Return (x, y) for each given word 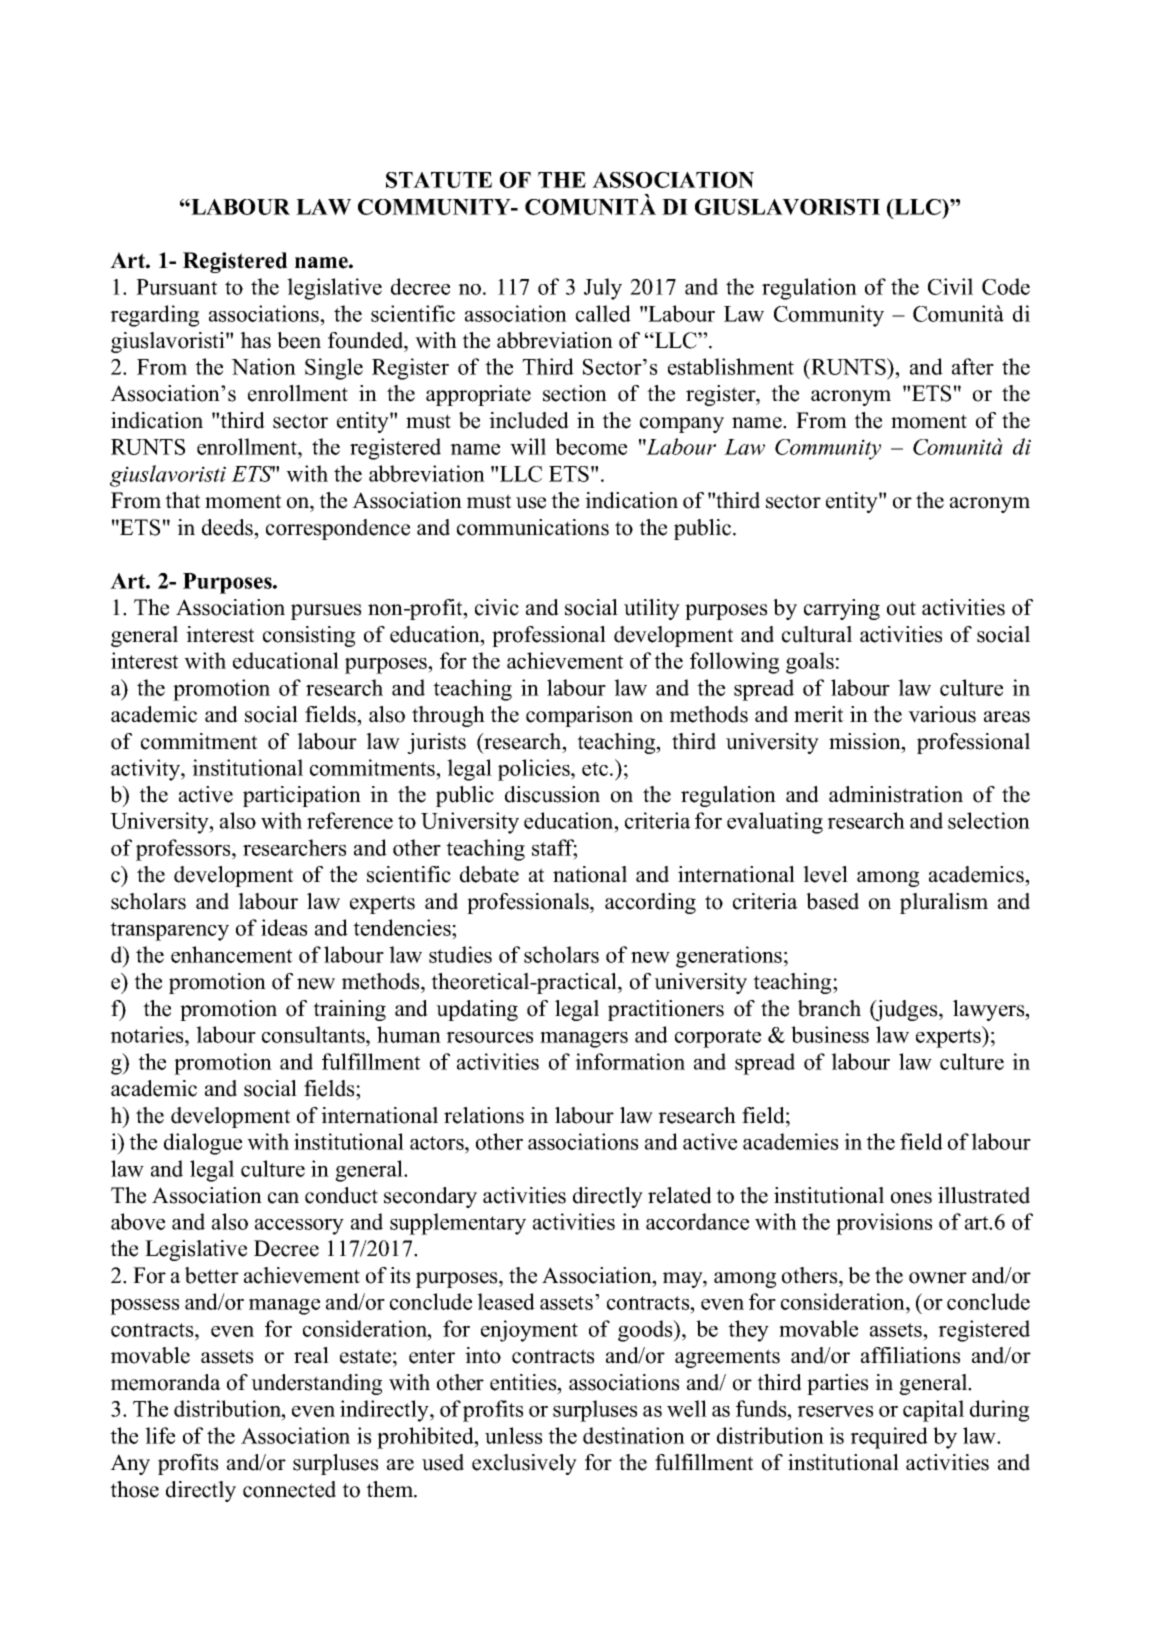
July (603, 289)
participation (302, 796)
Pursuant (177, 287)
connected (289, 1489)
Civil (950, 286)
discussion (552, 794)
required (889, 1438)
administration (896, 794)
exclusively (524, 1464)
